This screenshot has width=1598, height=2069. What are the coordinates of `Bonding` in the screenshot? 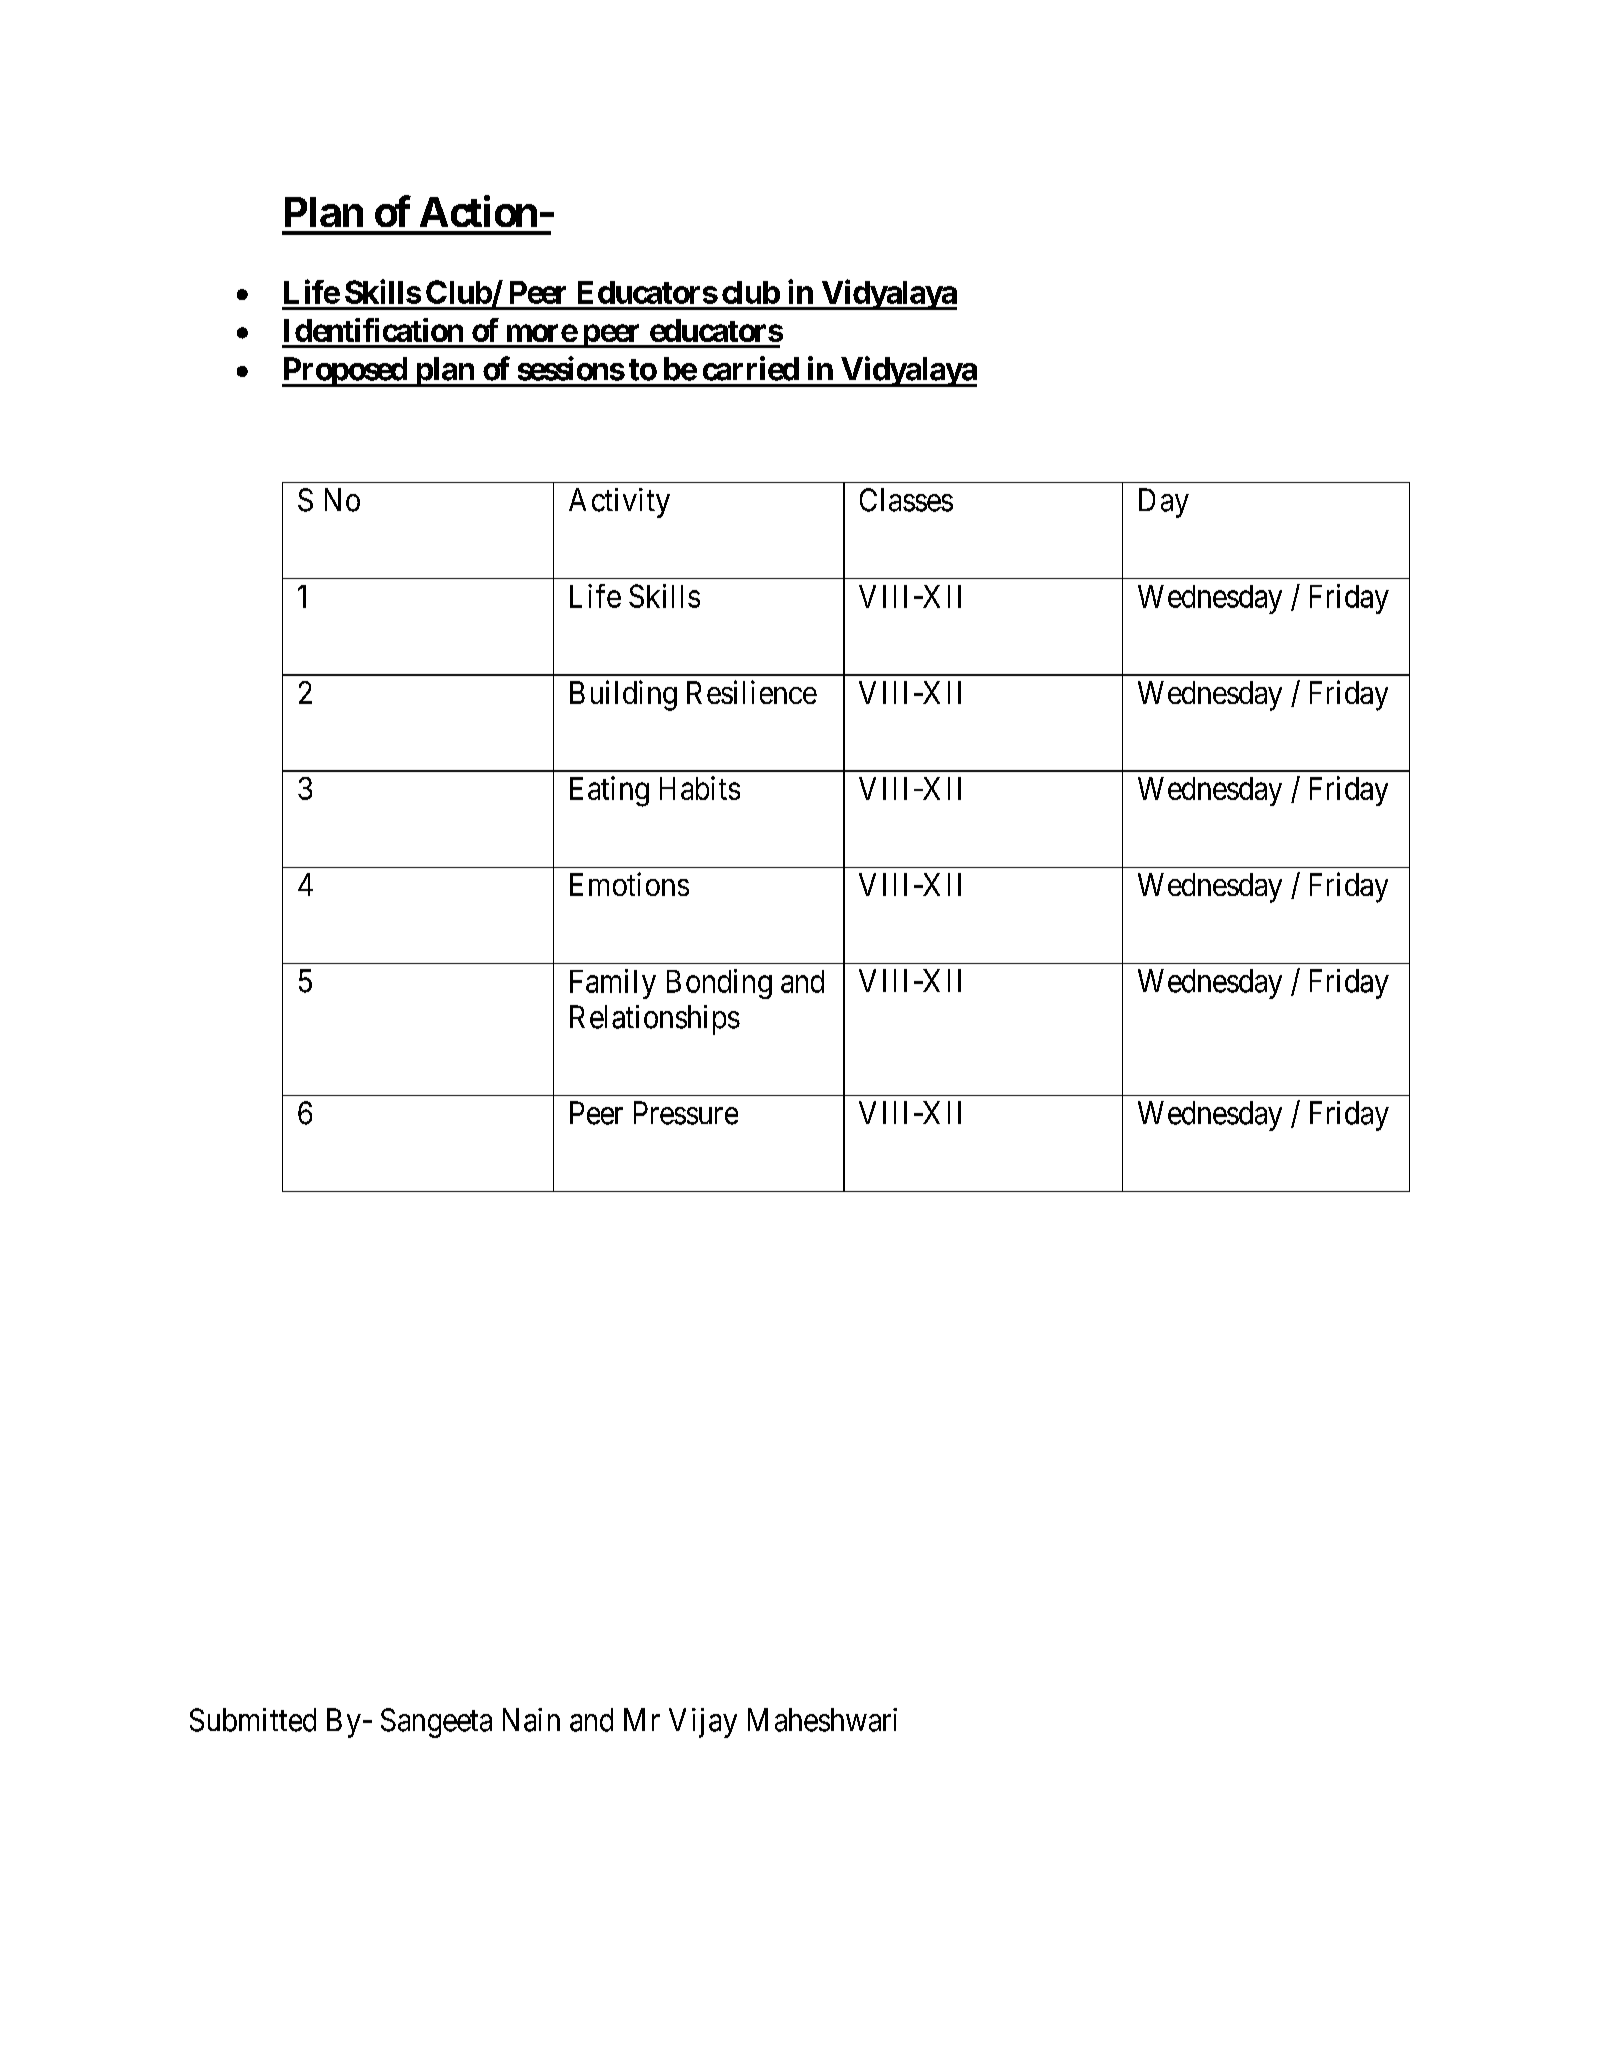 It's located at (719, 984).
